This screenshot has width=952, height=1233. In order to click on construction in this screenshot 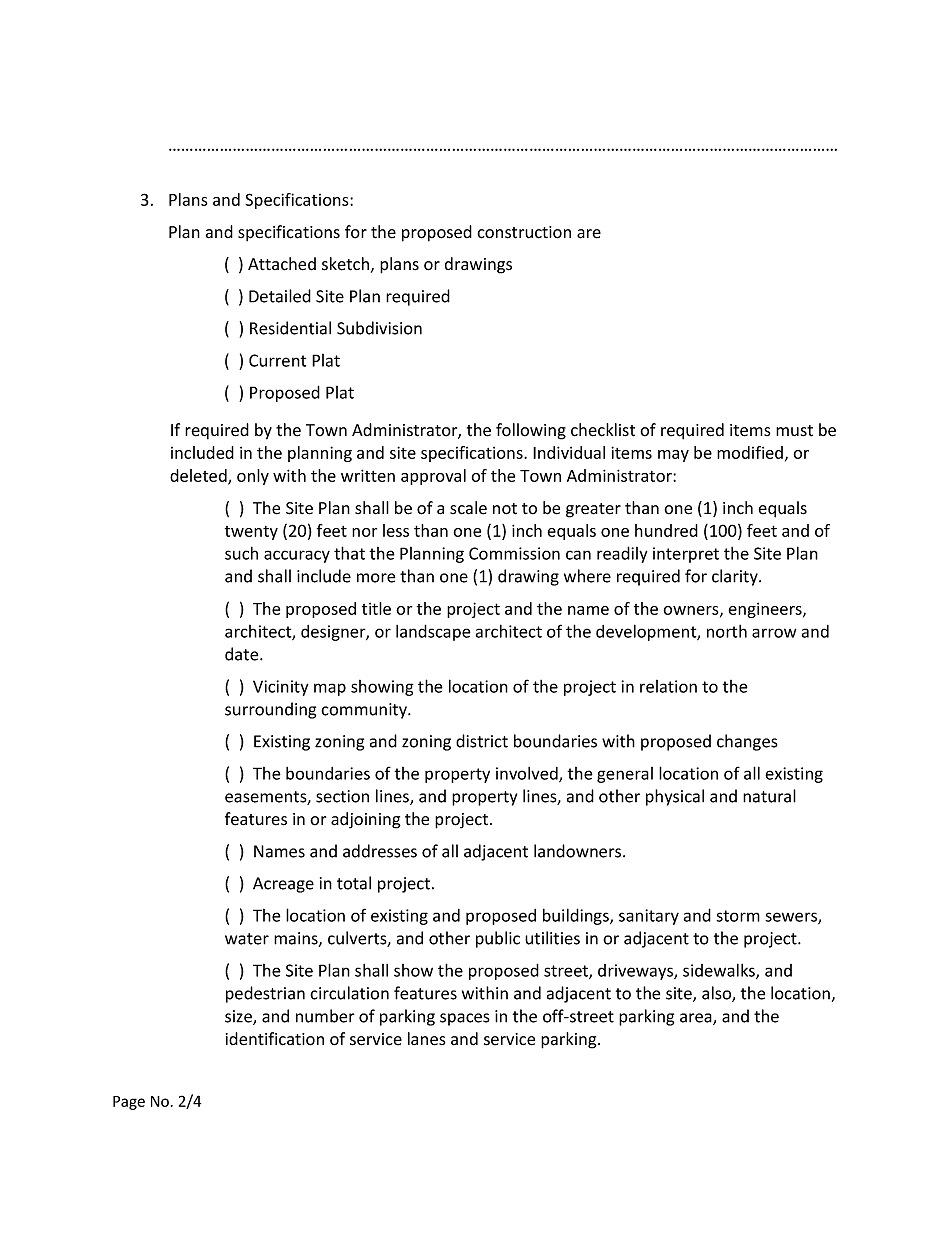, I will do `click(524, 232)`.
